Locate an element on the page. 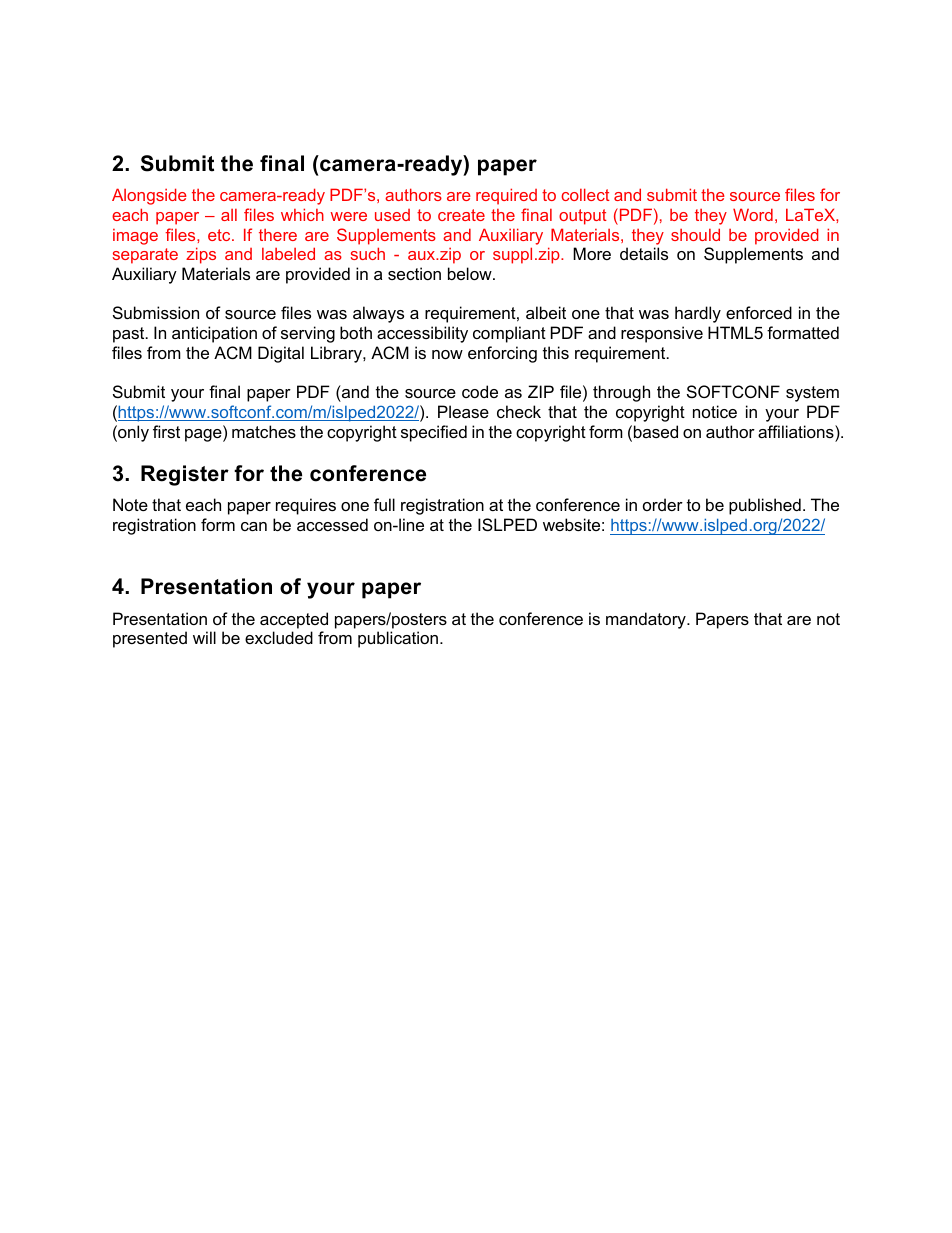  full is located at coordinates (384, 504).
